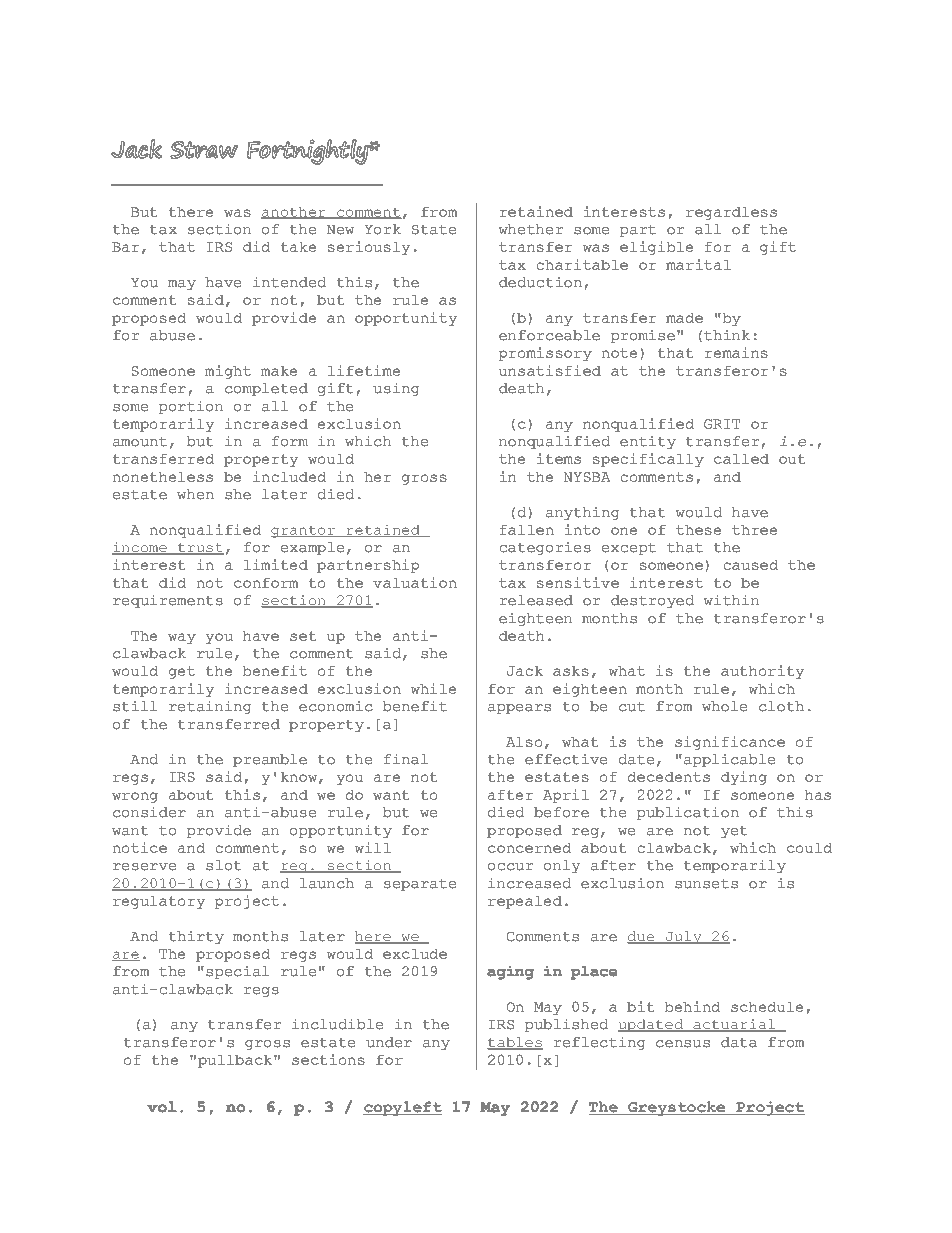 This document has width=952, height=1233. I want to click on called, so click(741, 459).
